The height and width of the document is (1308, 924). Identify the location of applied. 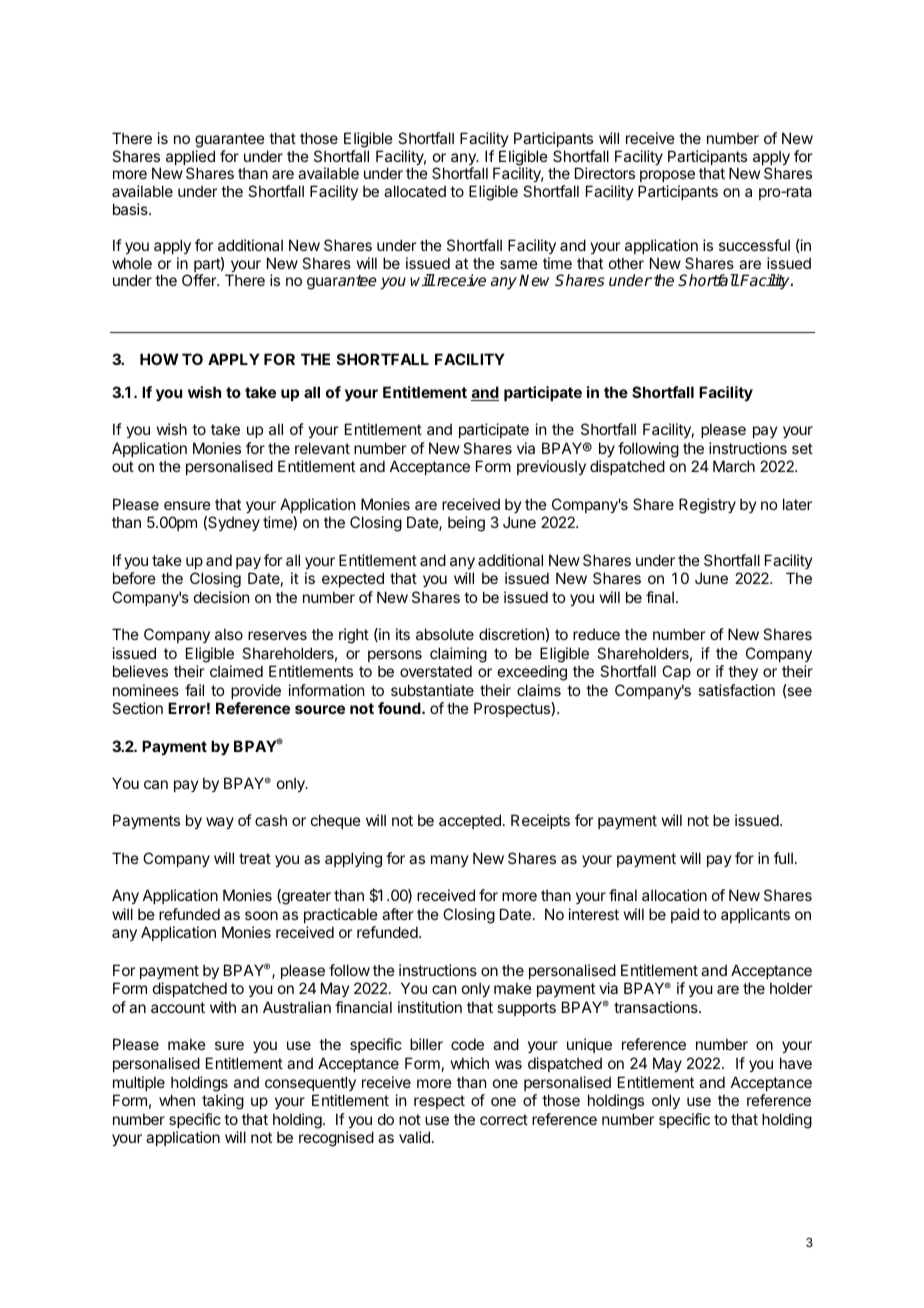
(190, 159).
